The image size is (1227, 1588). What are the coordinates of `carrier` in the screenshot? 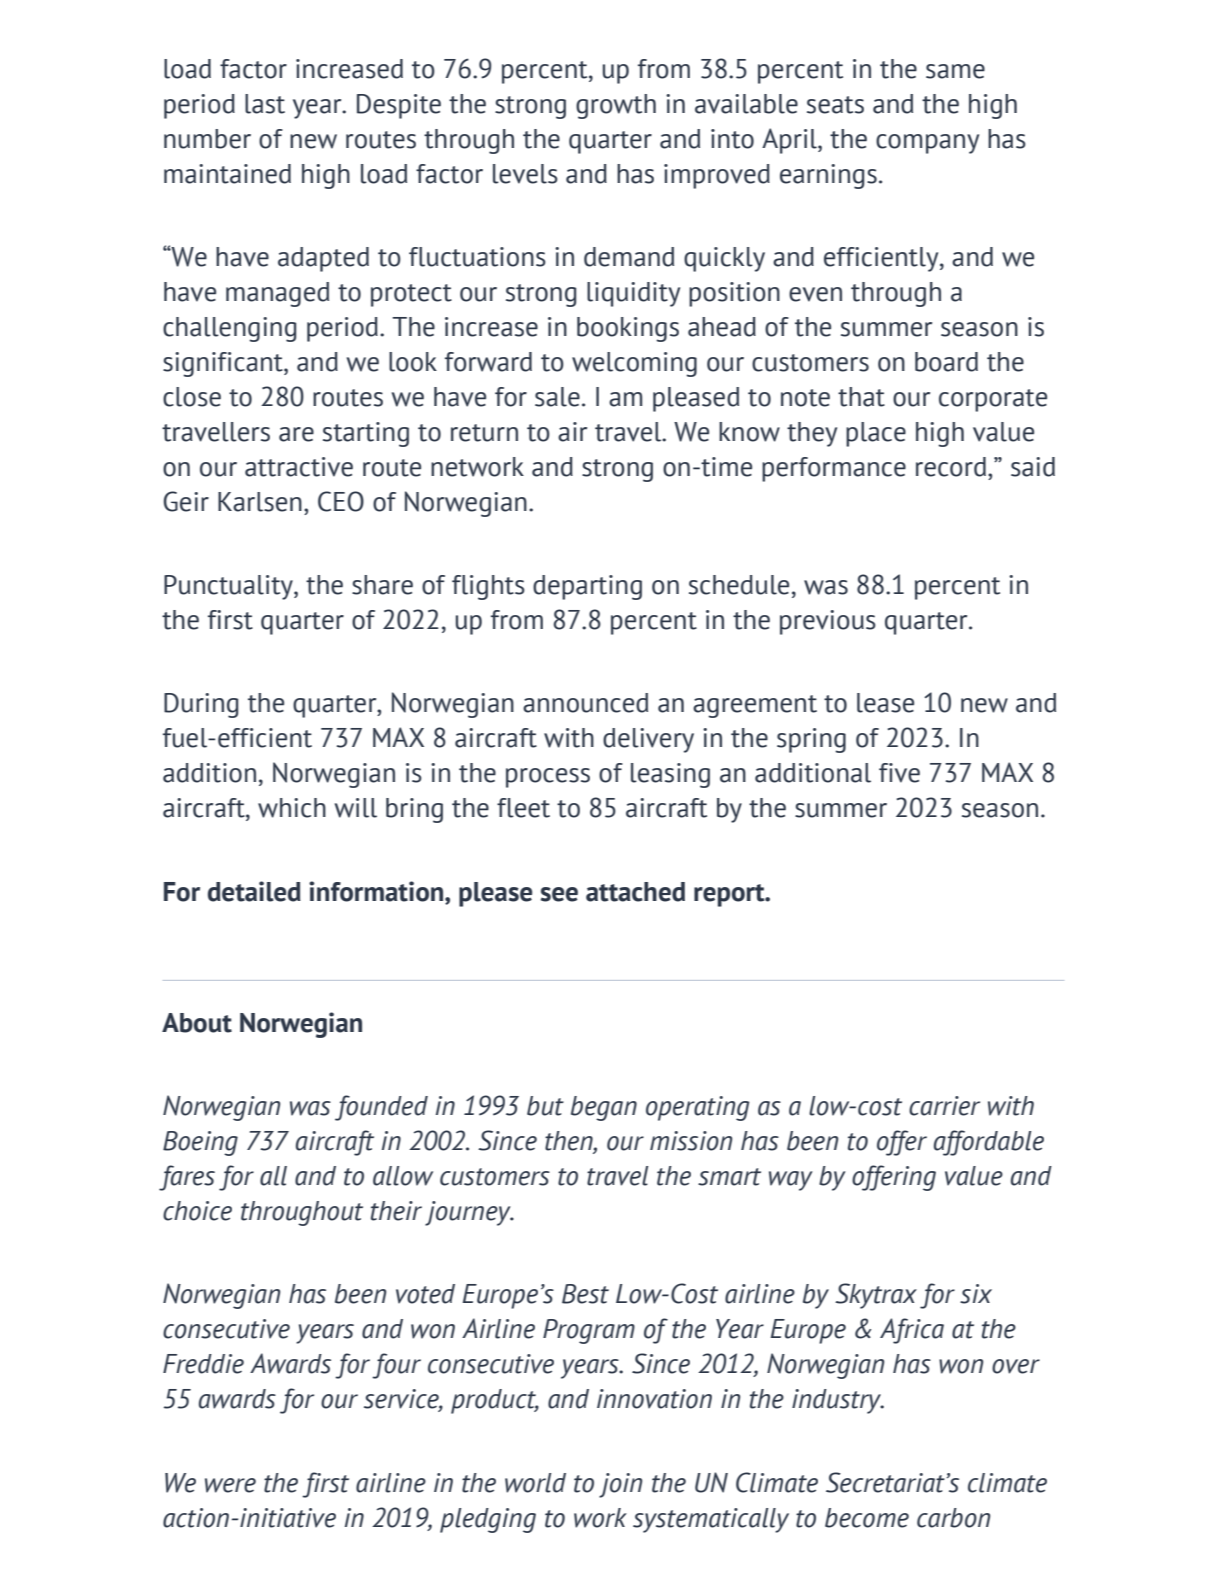 It's located at (944, 1106).
